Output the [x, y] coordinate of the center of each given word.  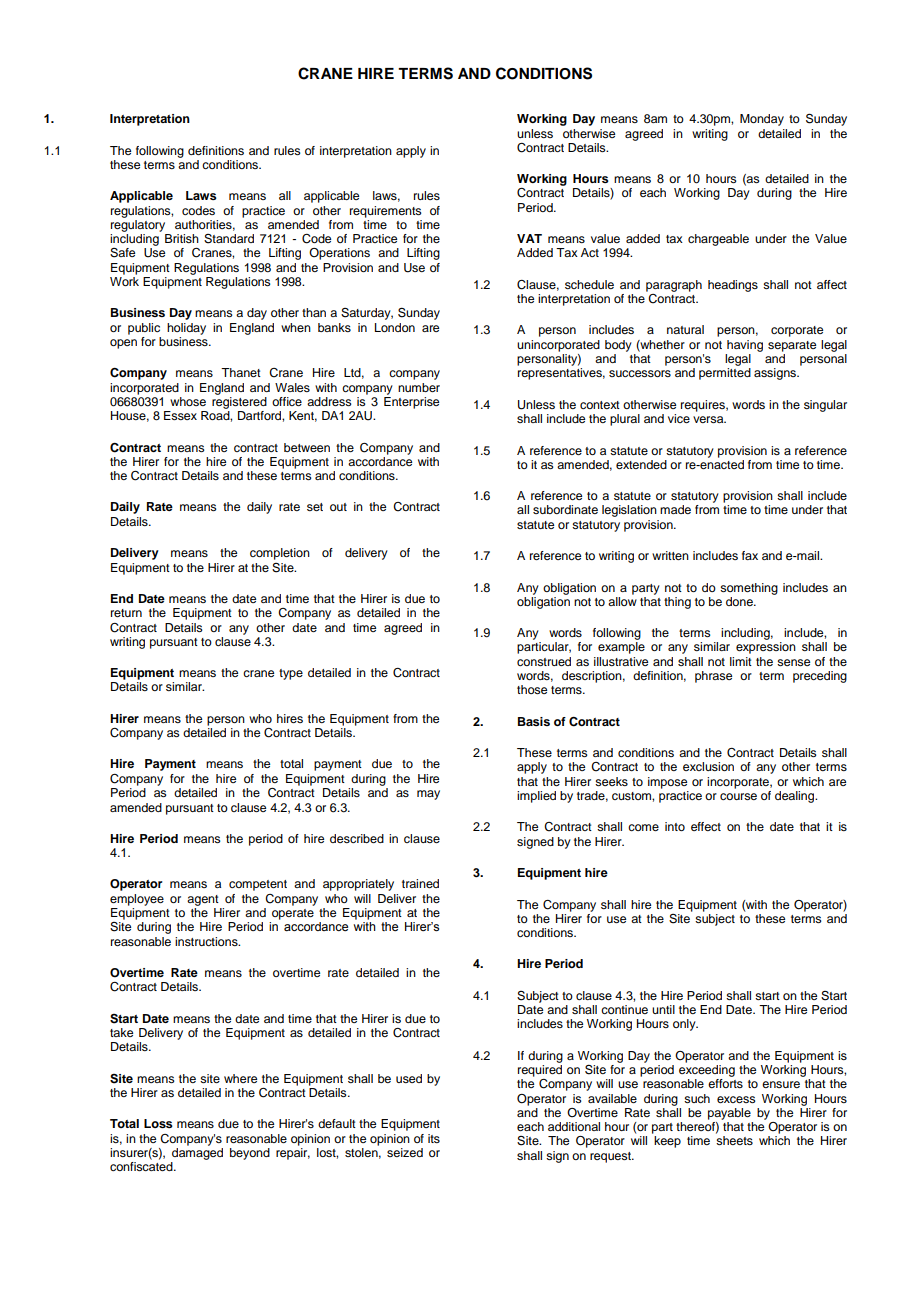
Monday [762, 120]
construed [544, 661]
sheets [734, 1140]
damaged [197, 1154]
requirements [386, 212]
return [126, 613]
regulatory [138, 224]
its [434, 1138]
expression [766, 648]
